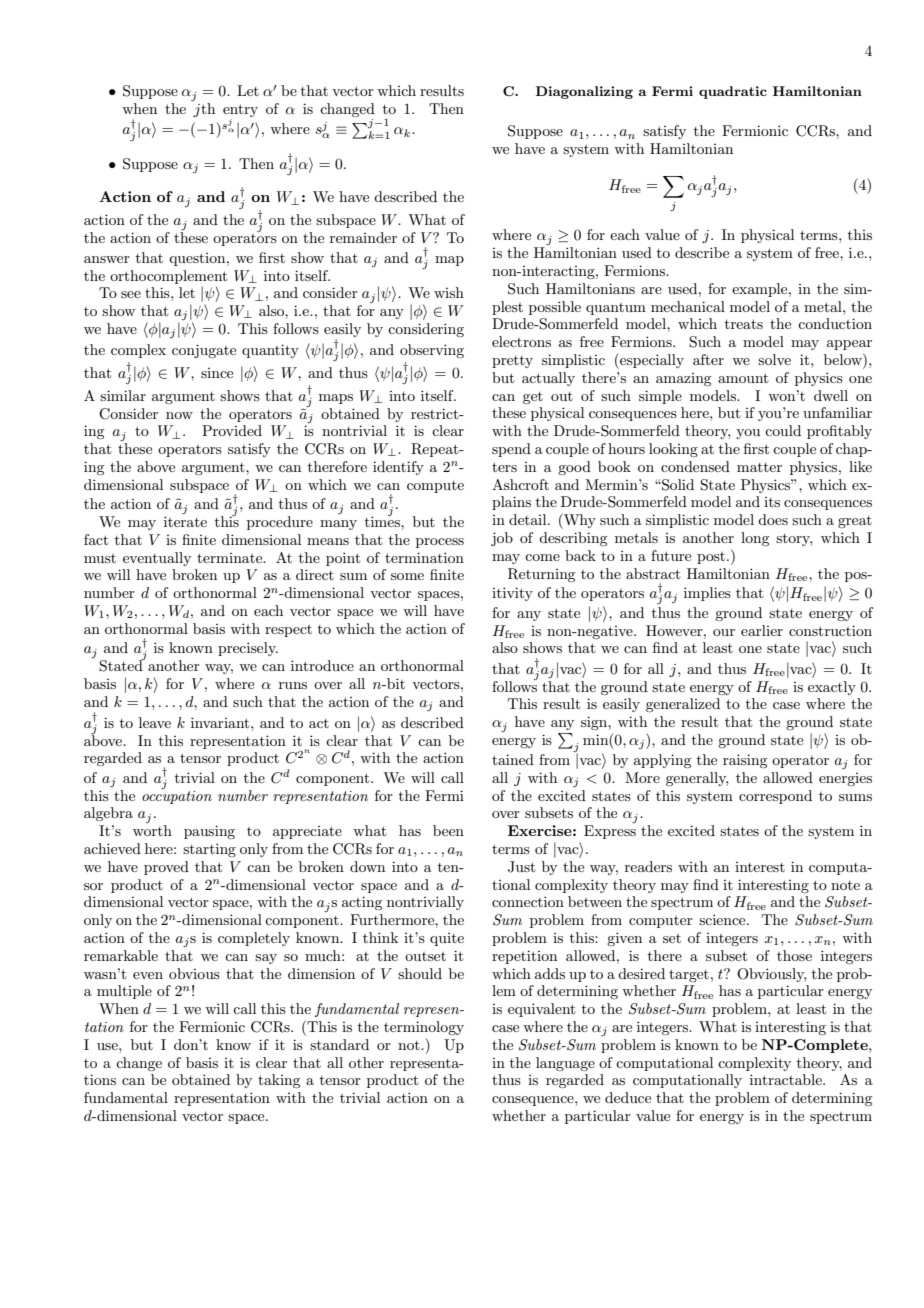 The image size is (924, 1308). Describe the element at coordinates (448, 830) in the screenshot. I see `been` at that location.
